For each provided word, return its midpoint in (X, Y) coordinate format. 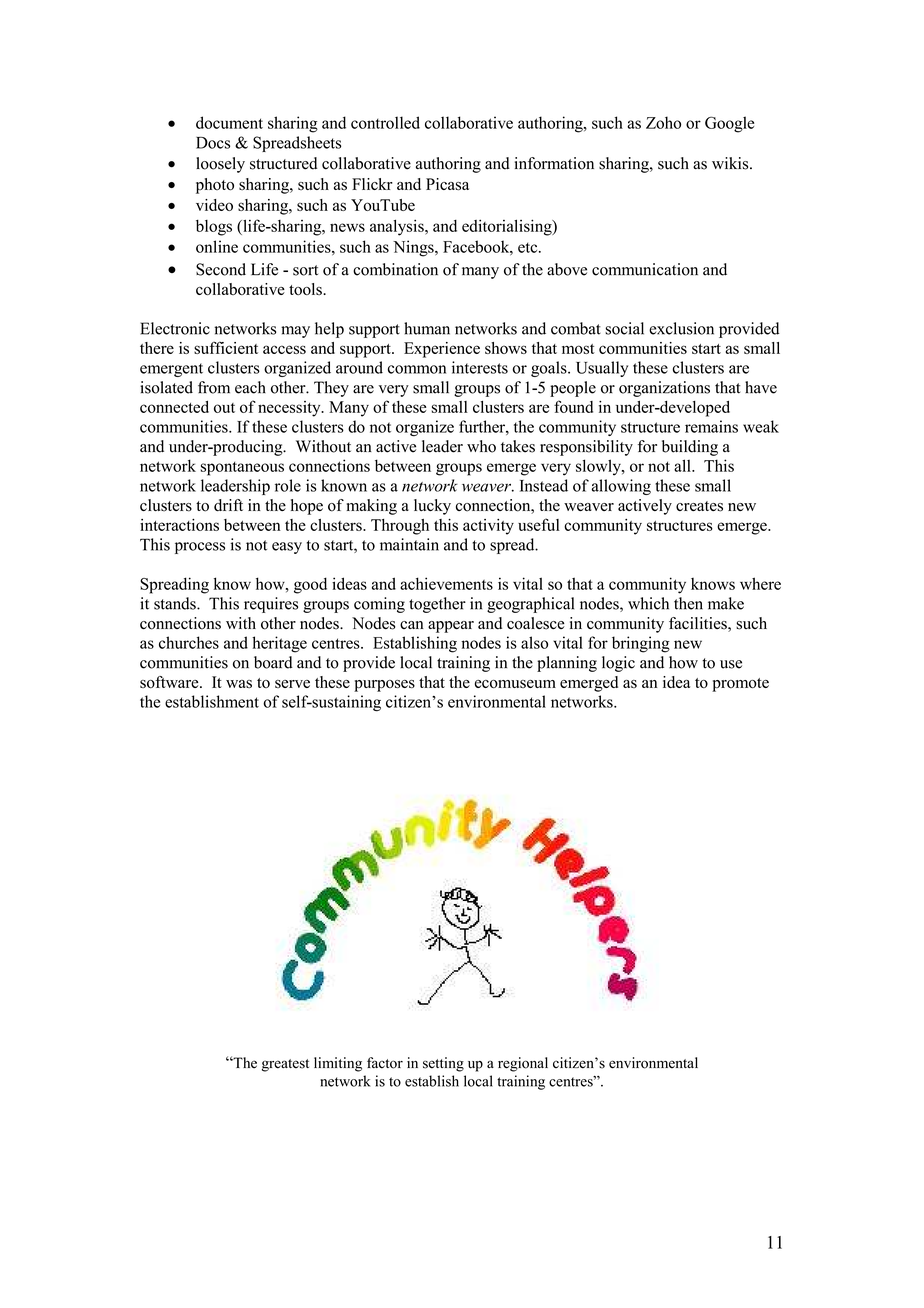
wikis (731, 163)
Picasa (447, 184)
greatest (285, 1065)
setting (443, 1064)
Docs (213, 143)
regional (523, 1064)
